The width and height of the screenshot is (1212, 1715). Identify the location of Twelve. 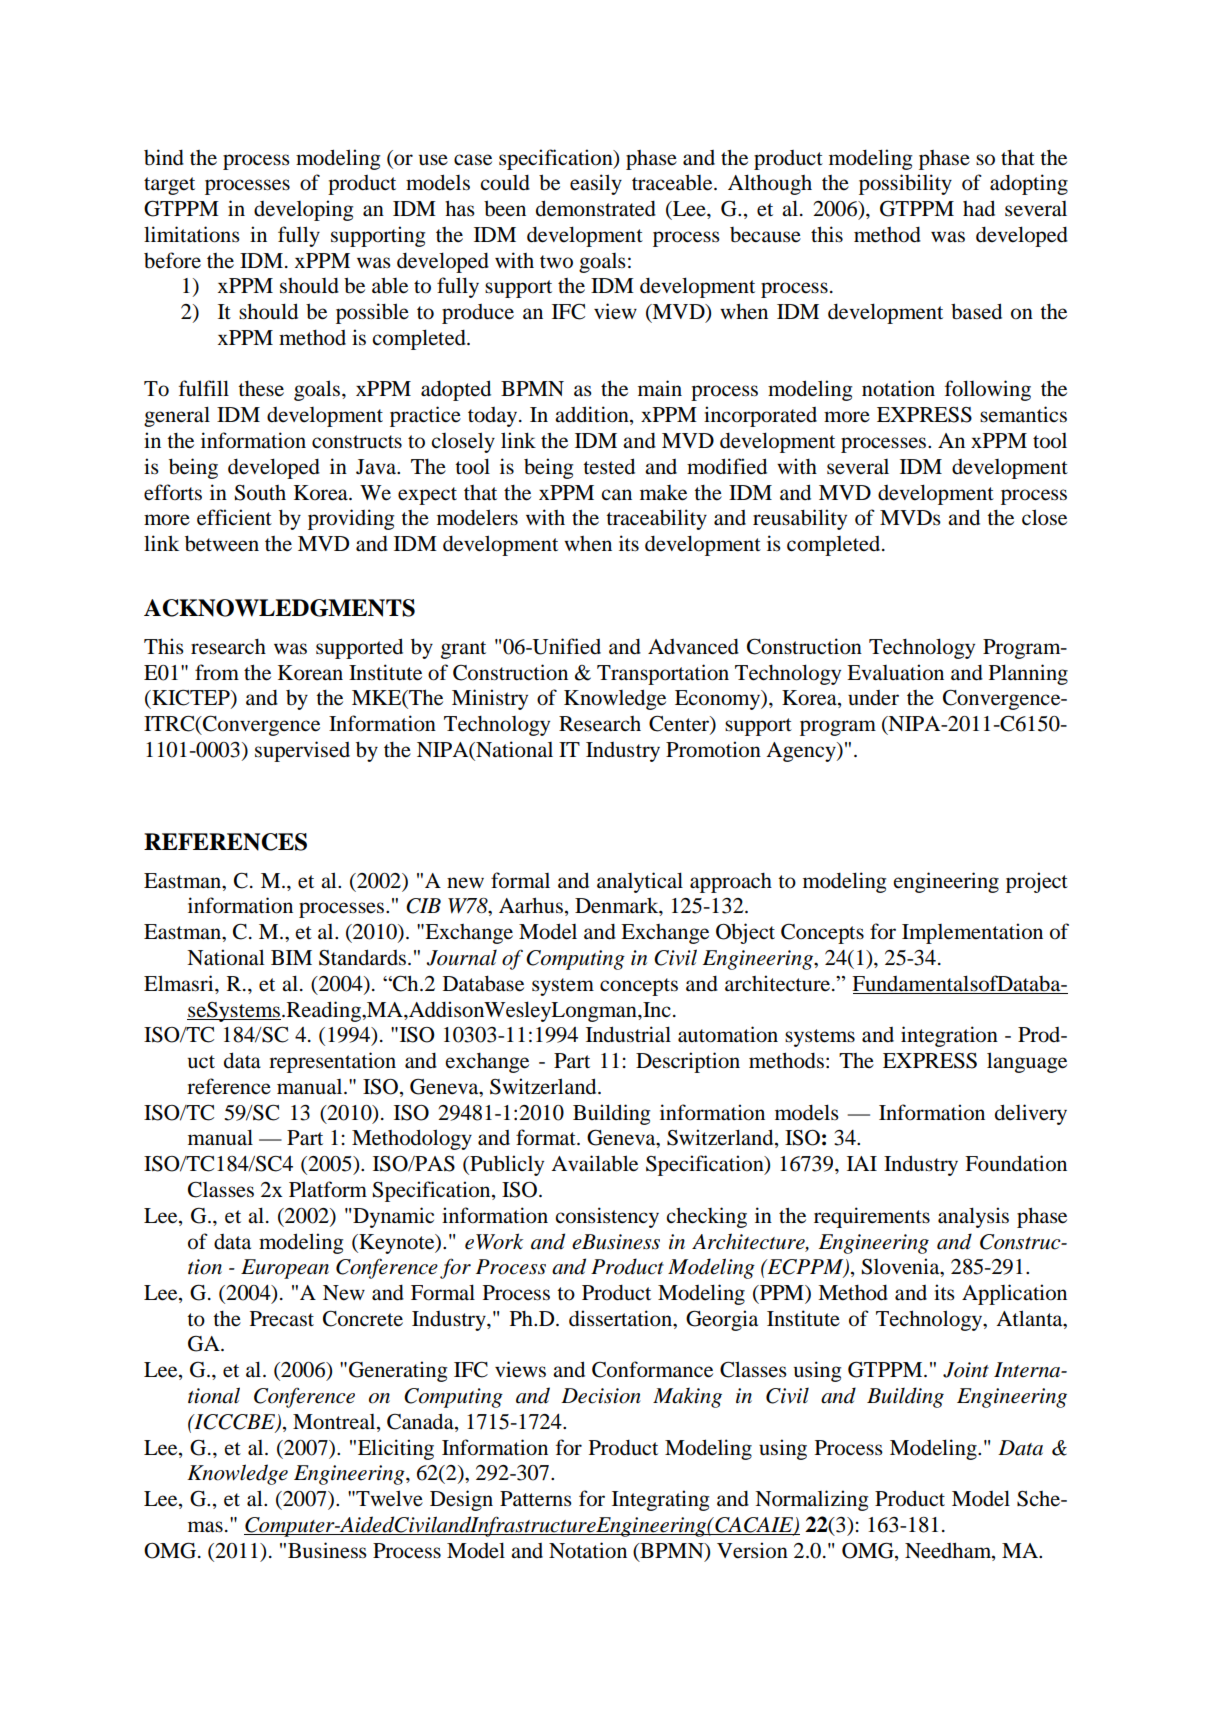
(388, 1498).
